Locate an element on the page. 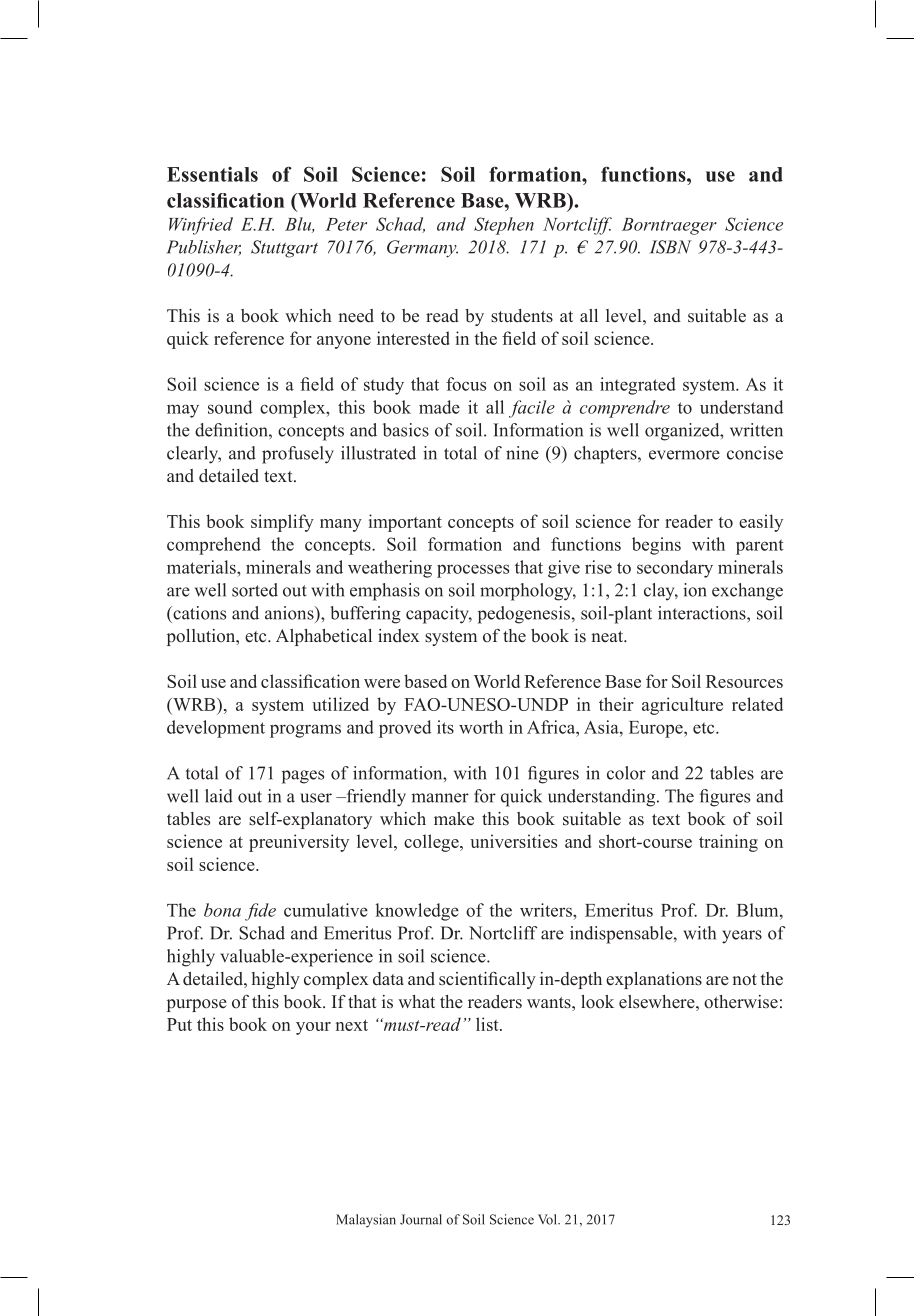 The image size is (914, 1316). fide is located at coordinates (260, 912).
